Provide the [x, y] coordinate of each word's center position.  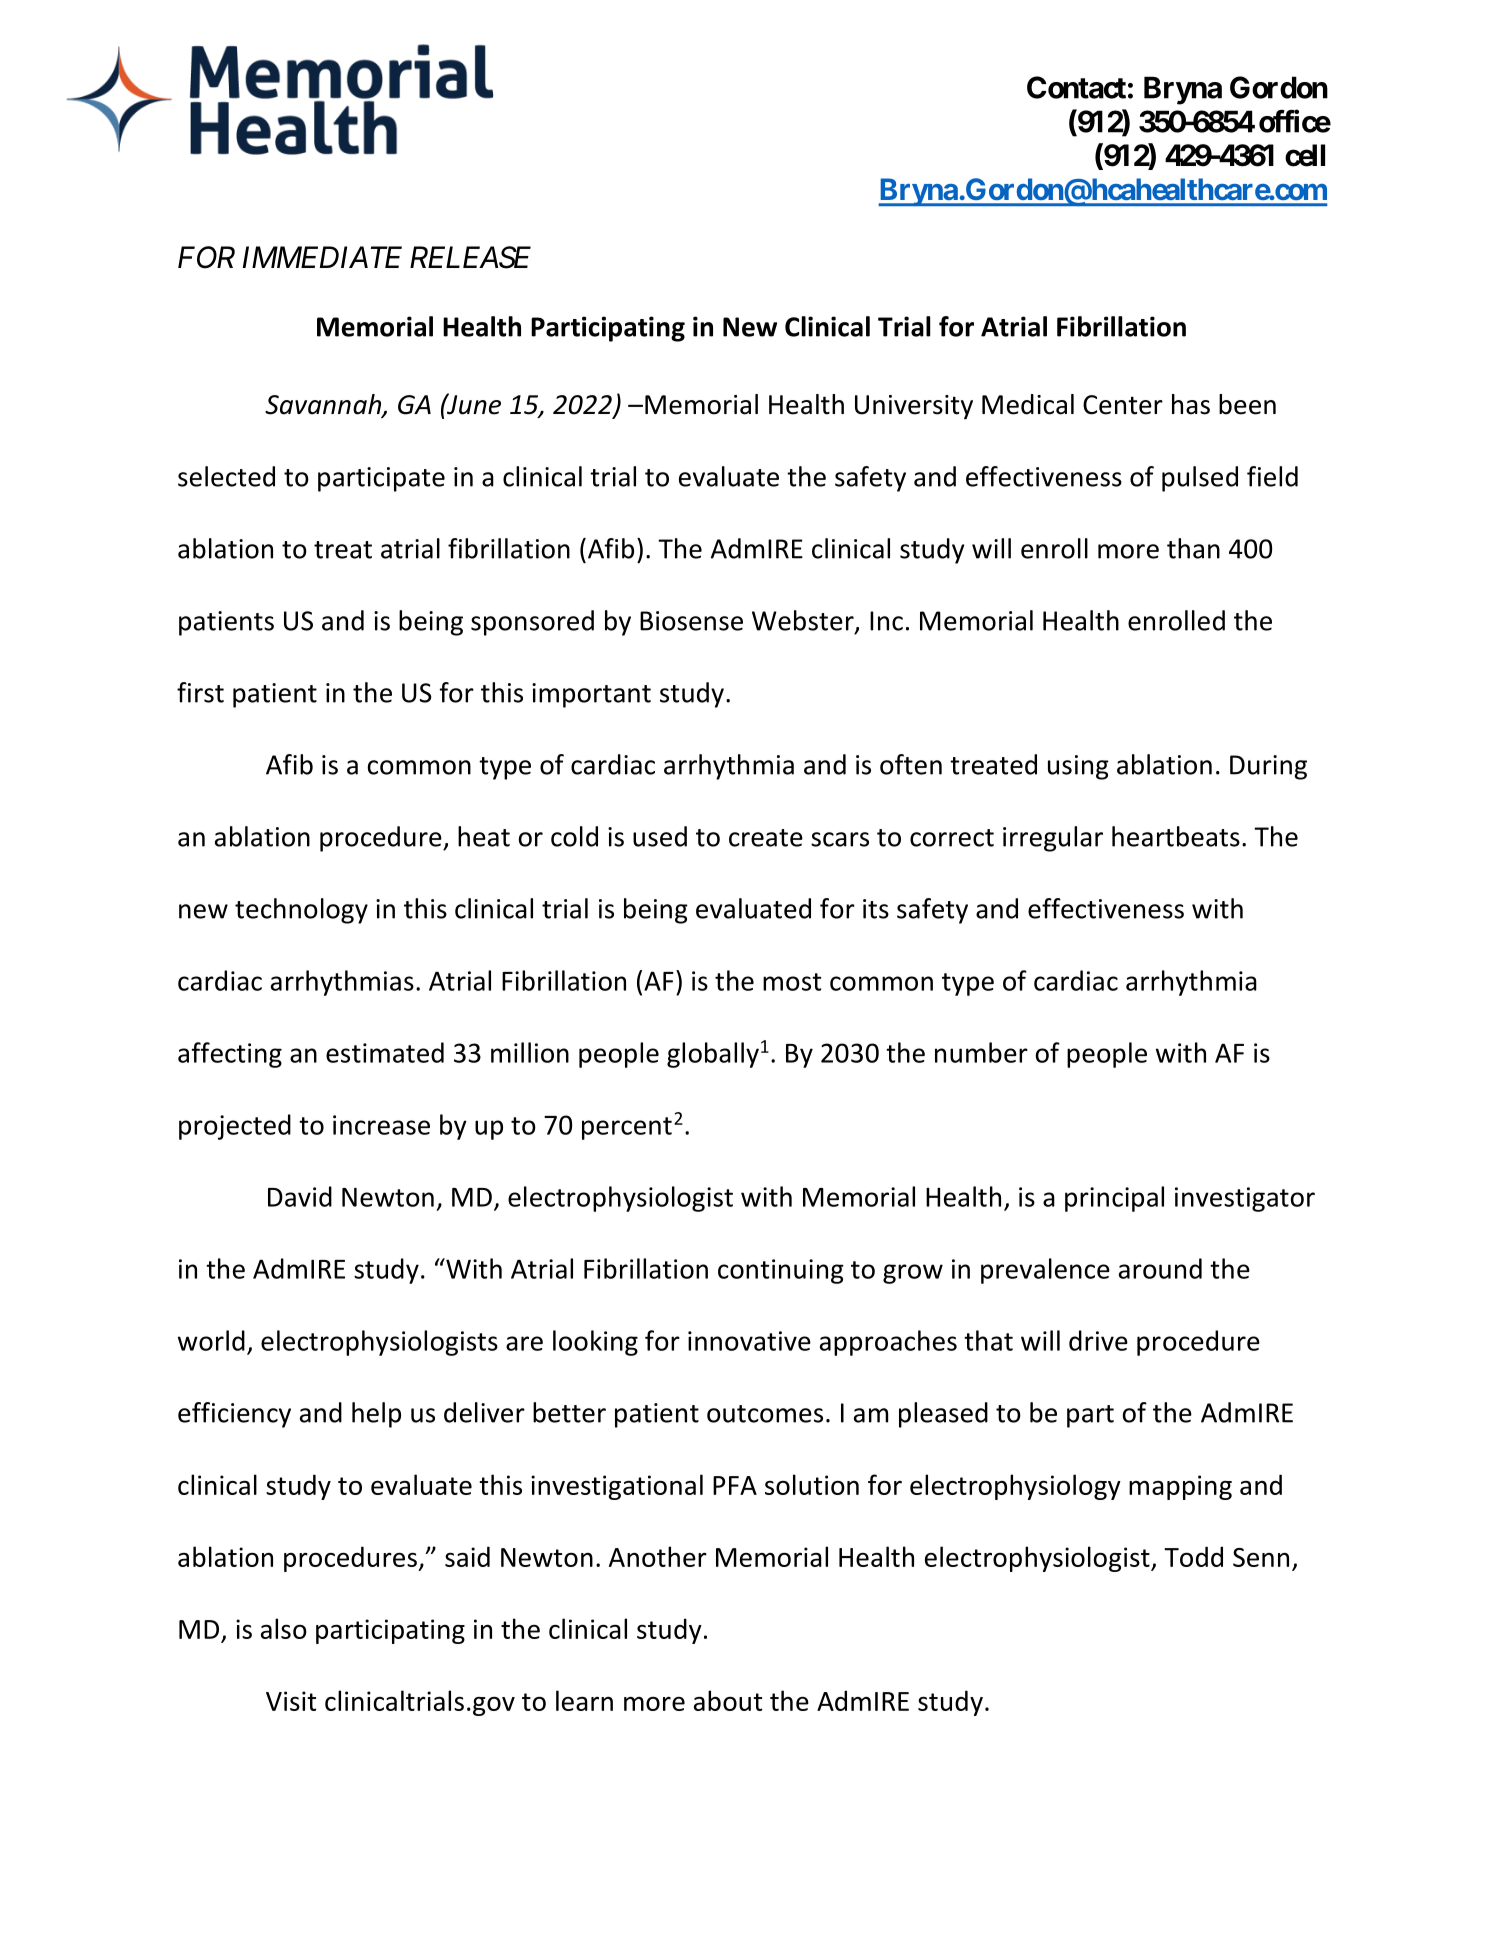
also [284, 1628]
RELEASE [470, 257]
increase [381, 1125]
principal [1114, 1199]
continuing [781, 1271]
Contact [1076, 87]
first [200, 692]
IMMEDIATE [322, 257]
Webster [804, 621]
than [1193, 548]
